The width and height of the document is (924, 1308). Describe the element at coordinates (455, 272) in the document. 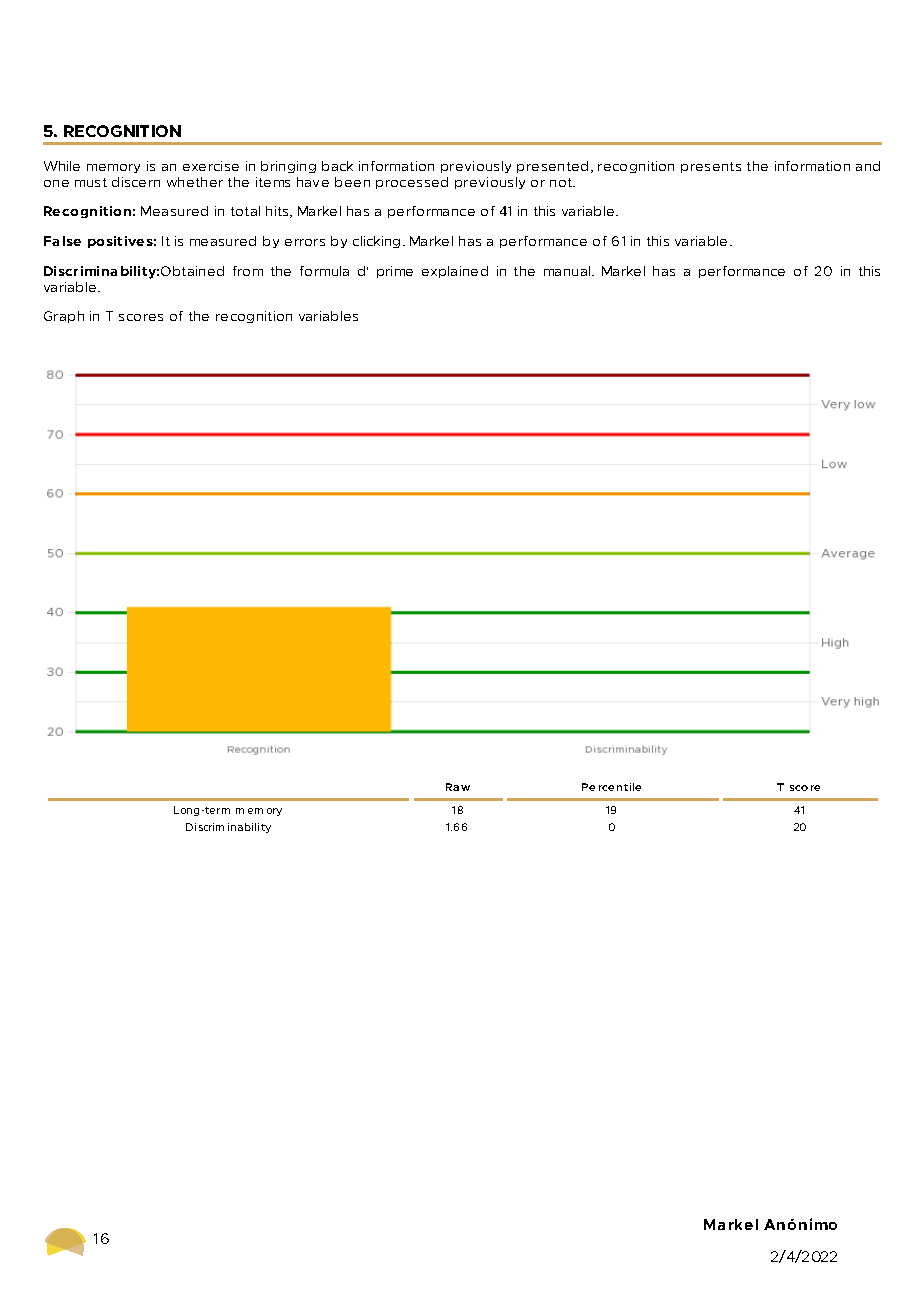

I see `explained` at that location.
